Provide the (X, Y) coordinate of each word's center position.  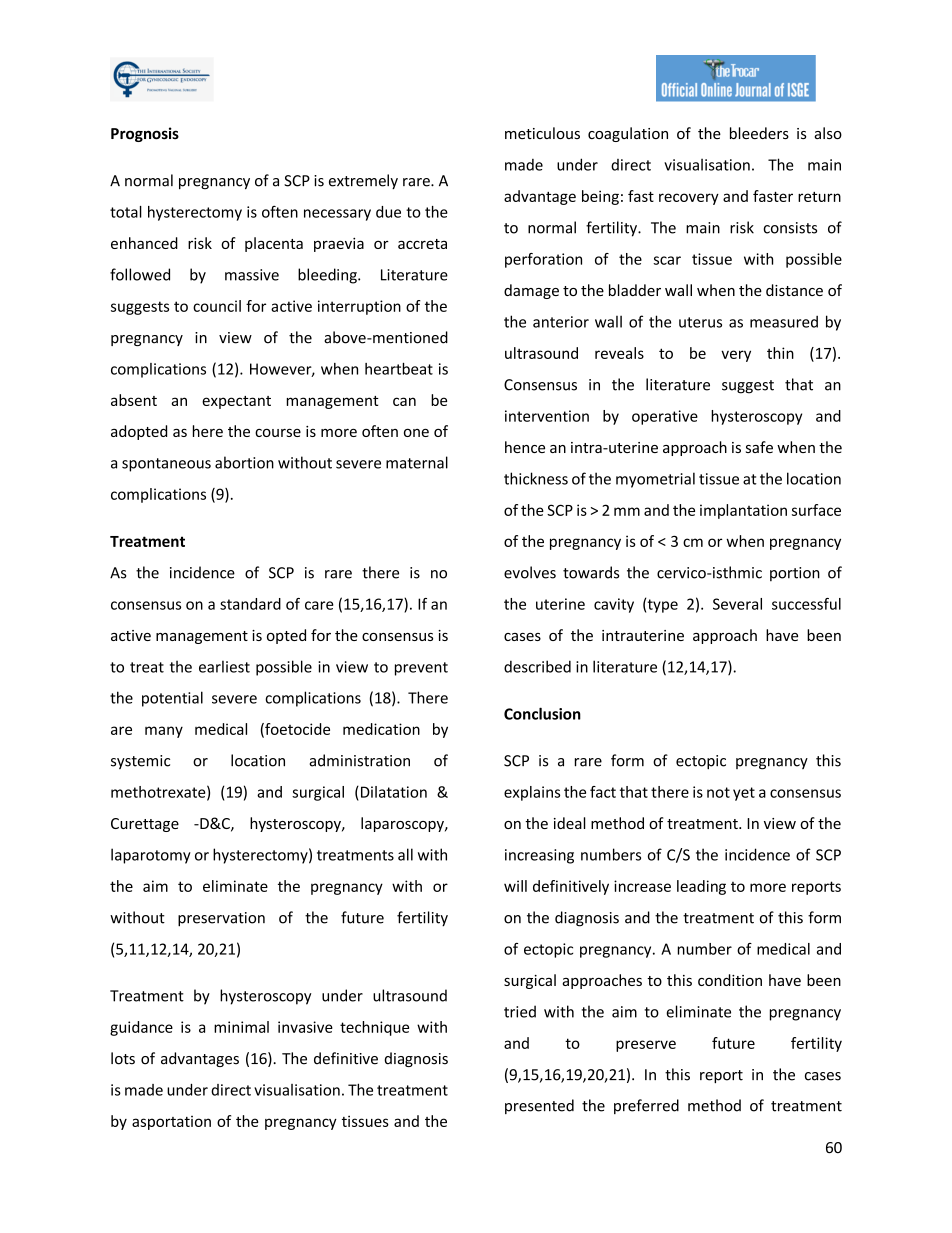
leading (701, 887)
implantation (743, 511)
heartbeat (399, 369)
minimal (241, 1027)
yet (744, 794)
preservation (221, 919)
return (819, 197)
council (217, 306)
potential (172, 699)
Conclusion (542, 713)
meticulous (542, 133)
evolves (530, 572)
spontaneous (166, 465)
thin (780, 353)
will (515, 886)
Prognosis (145, 134)
